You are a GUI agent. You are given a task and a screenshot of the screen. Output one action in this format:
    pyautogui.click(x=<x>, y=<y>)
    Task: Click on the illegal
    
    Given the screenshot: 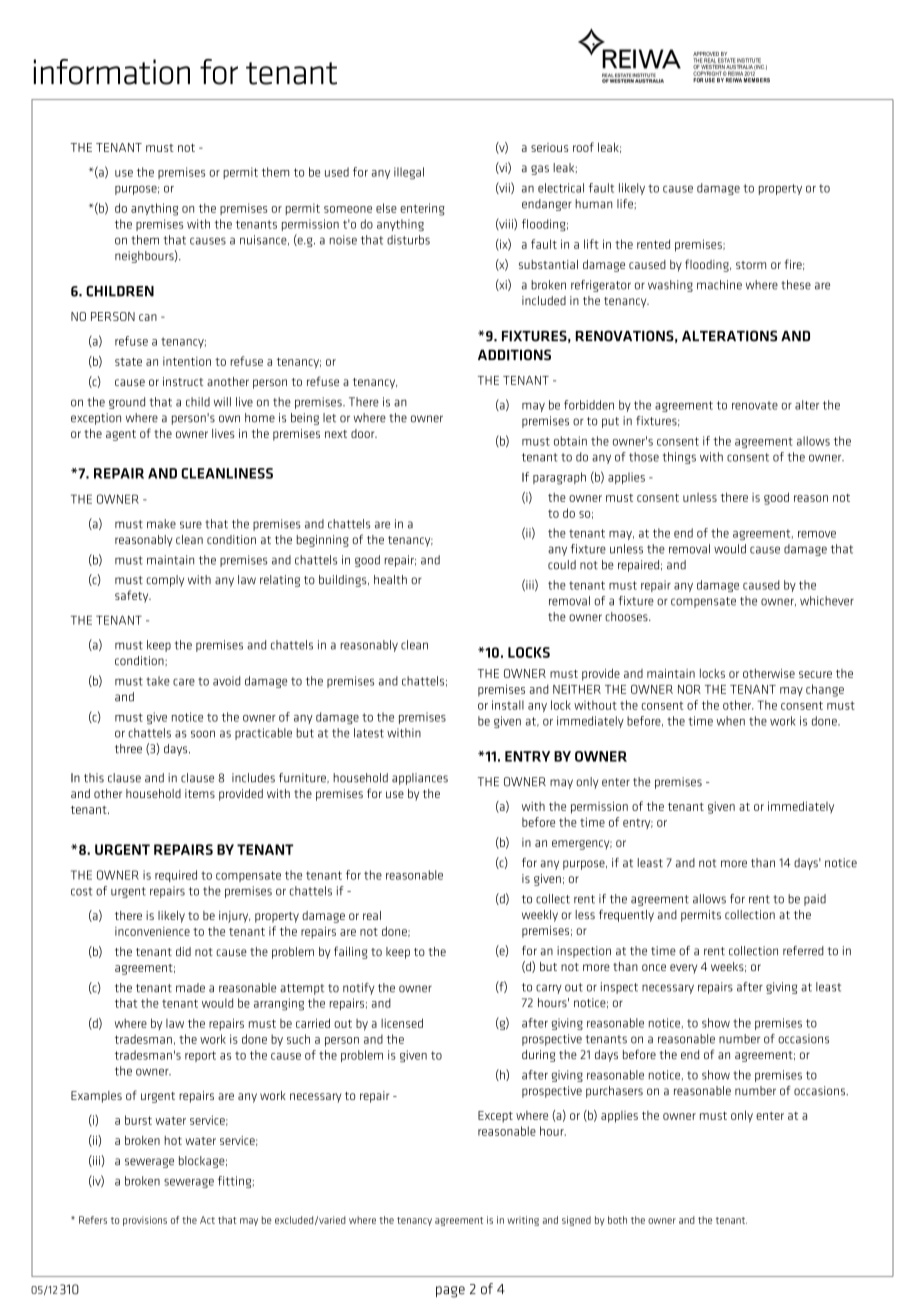 What is the action you would take?
    pyautogui.click(x=409, y=173)
